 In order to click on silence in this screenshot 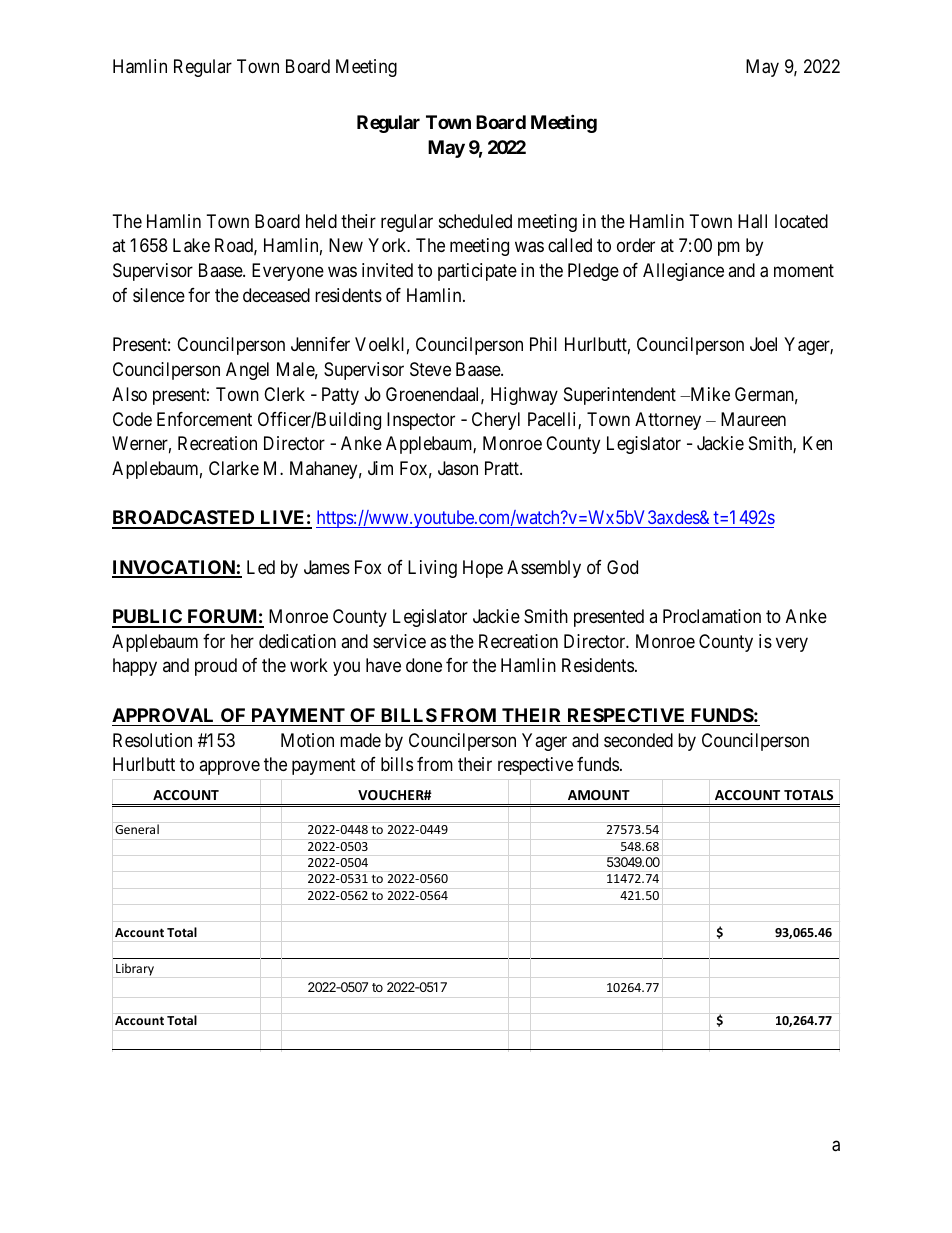, I will do `click(159, 295)`.
